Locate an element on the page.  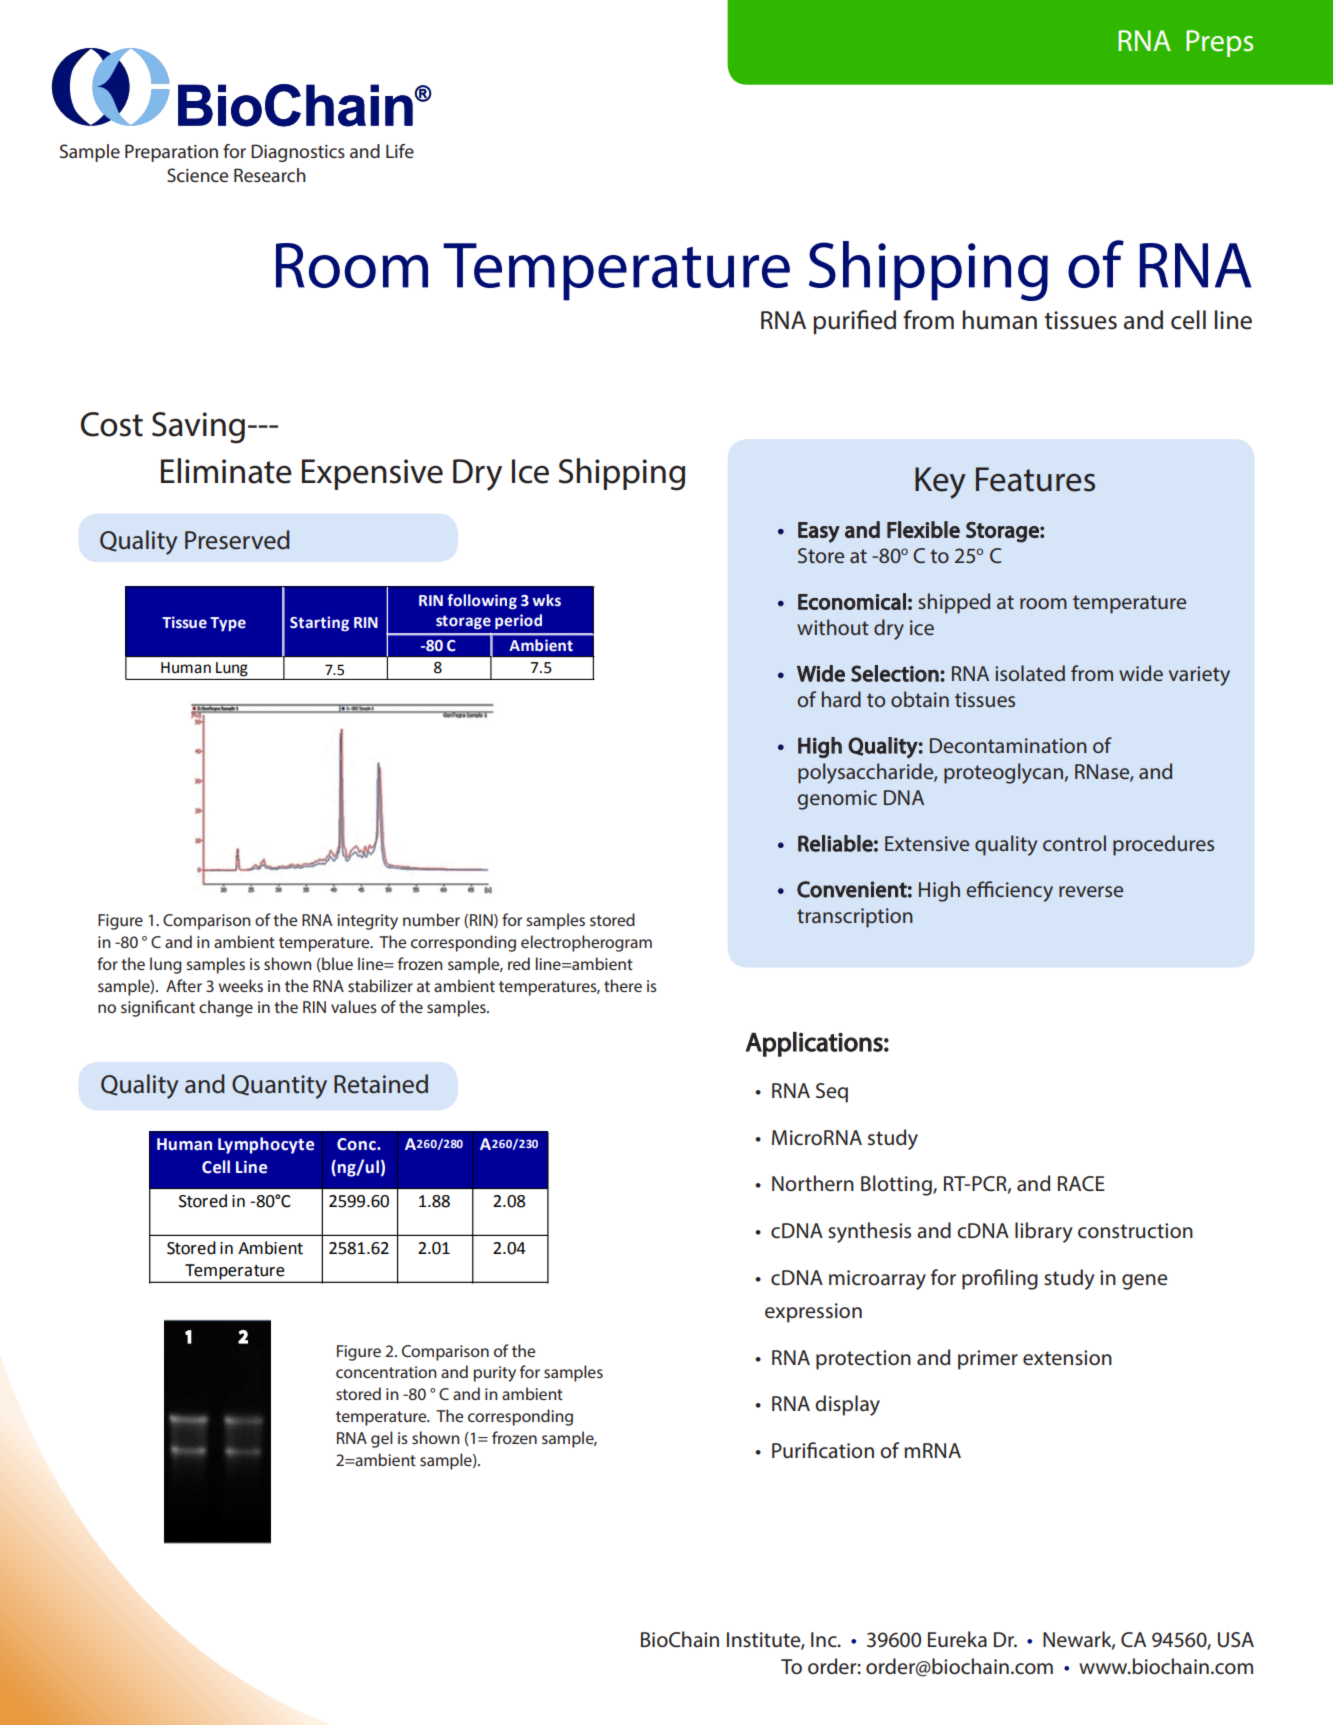
Life is located at coordinates (400, 151).
